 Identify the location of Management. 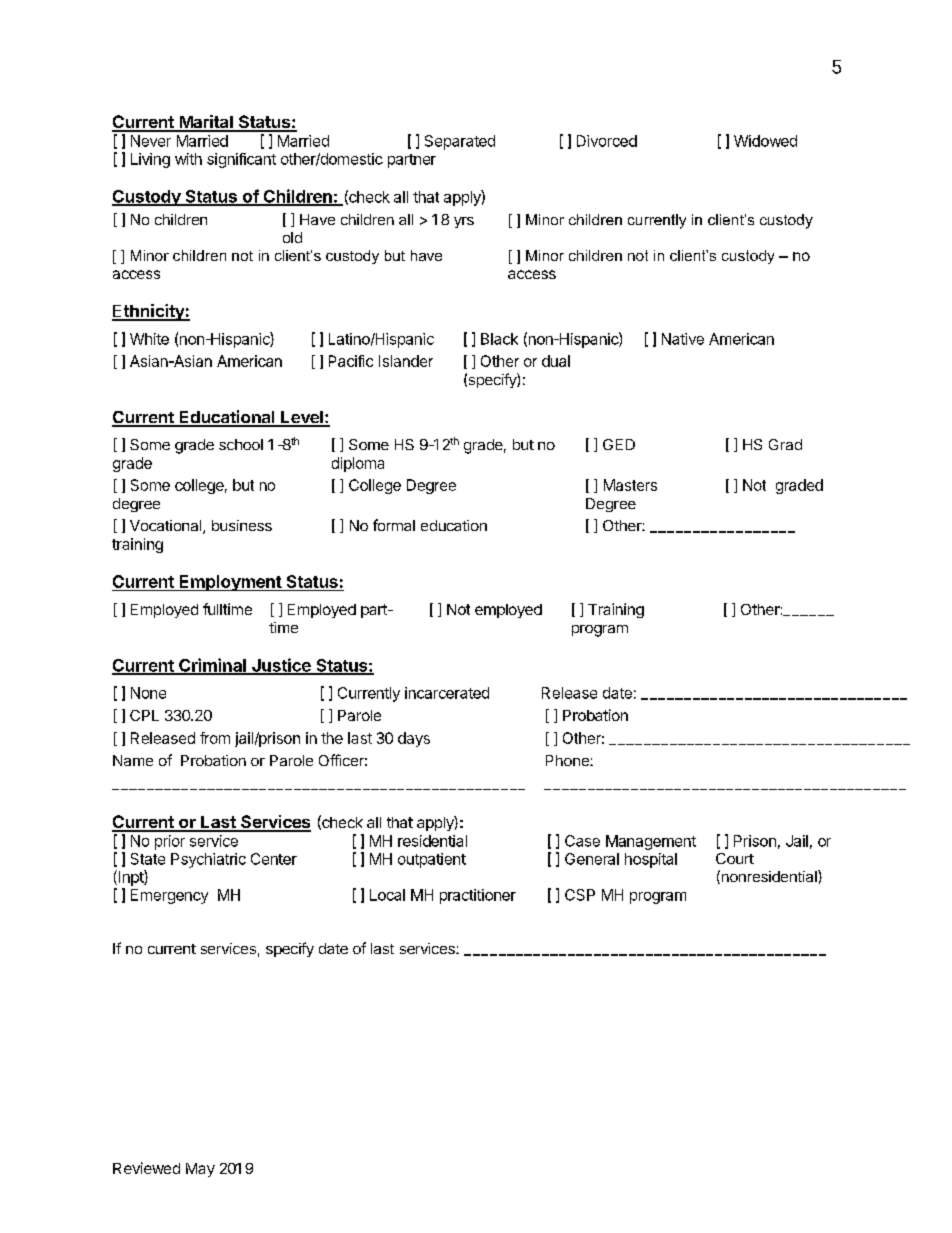
(651, 842).
